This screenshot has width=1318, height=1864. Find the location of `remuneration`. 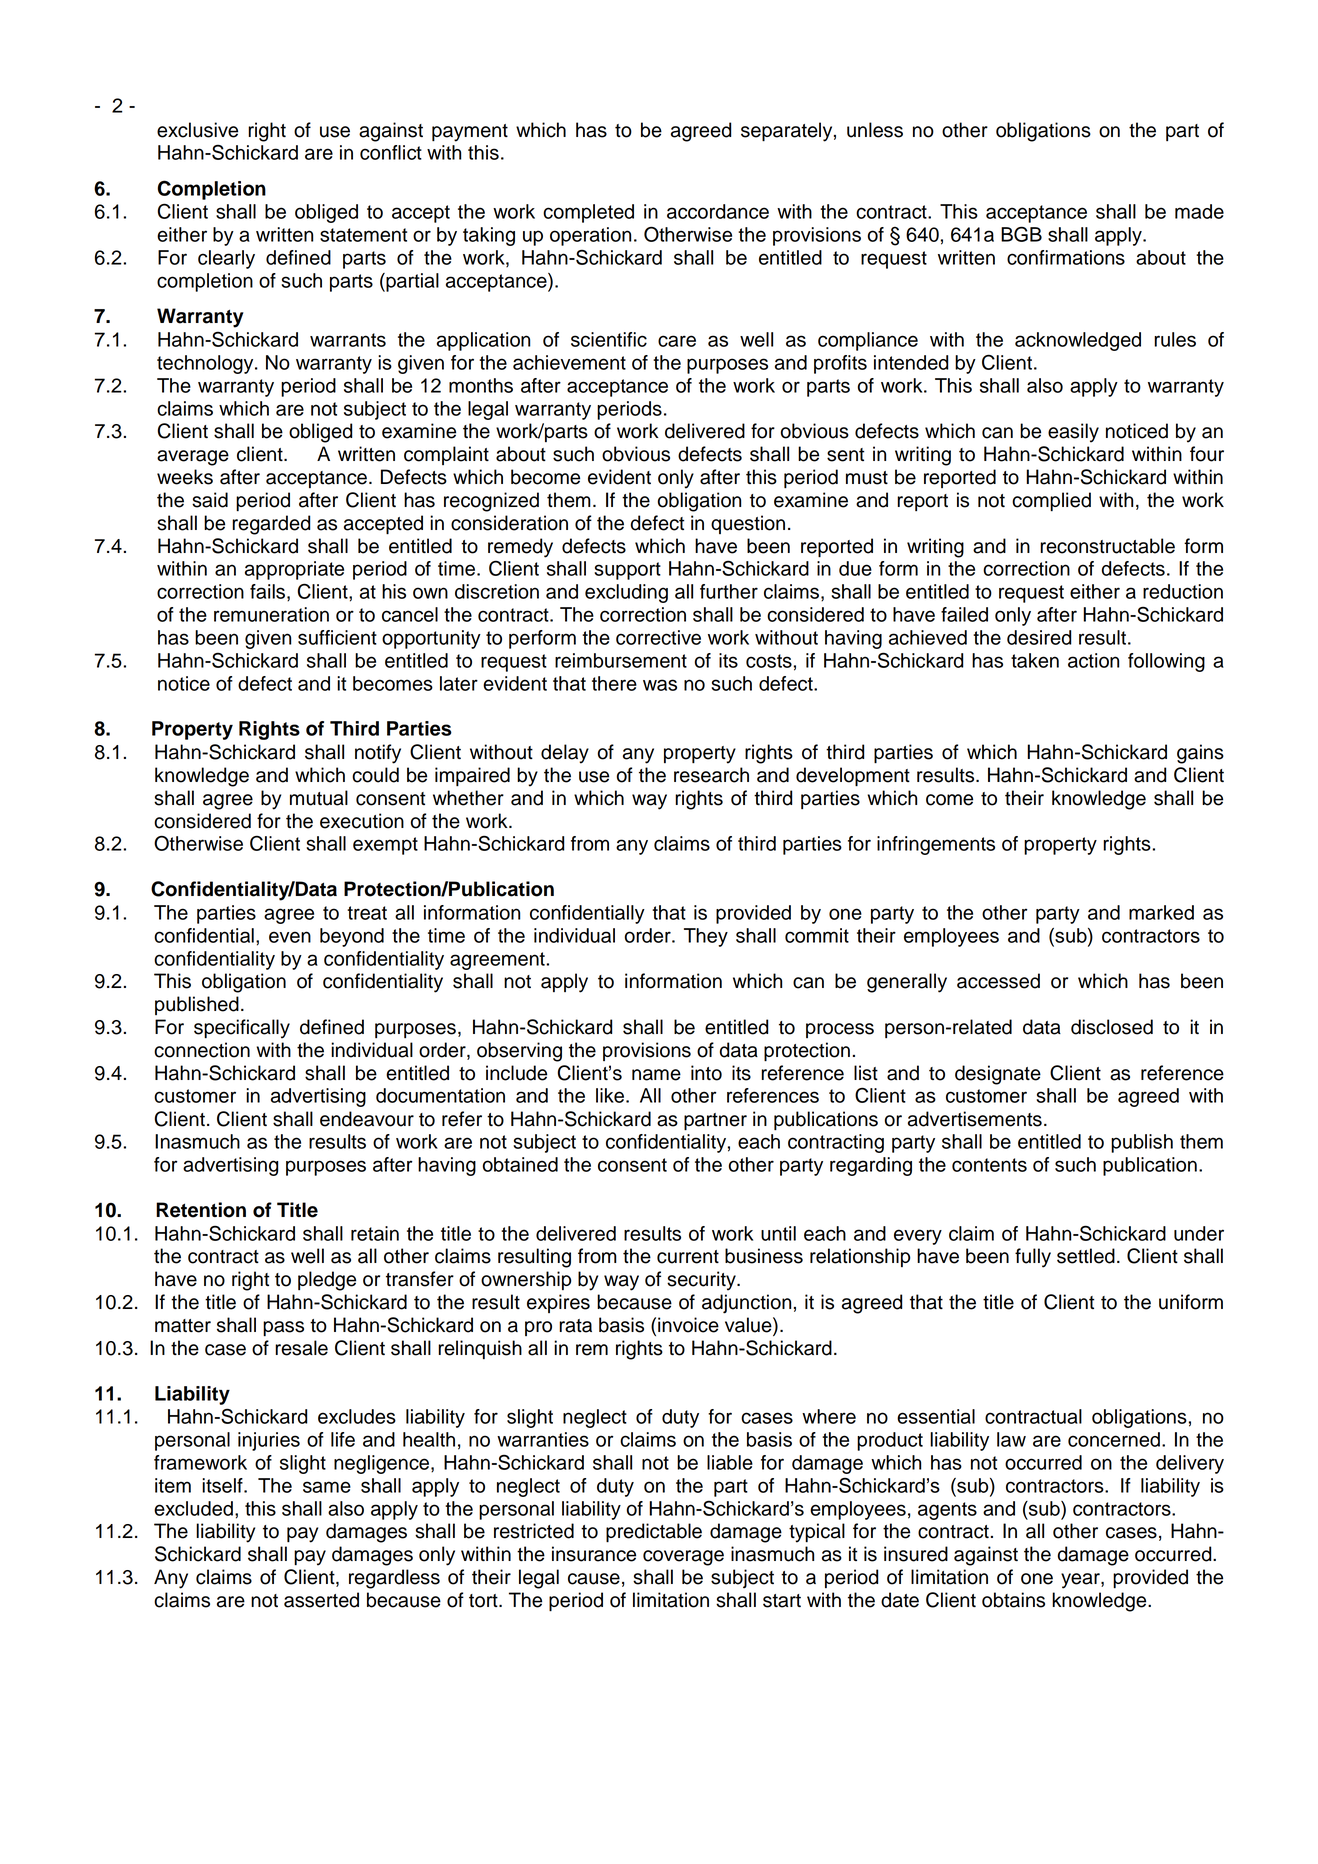

remuneration is located at coordinates (271, 614).
